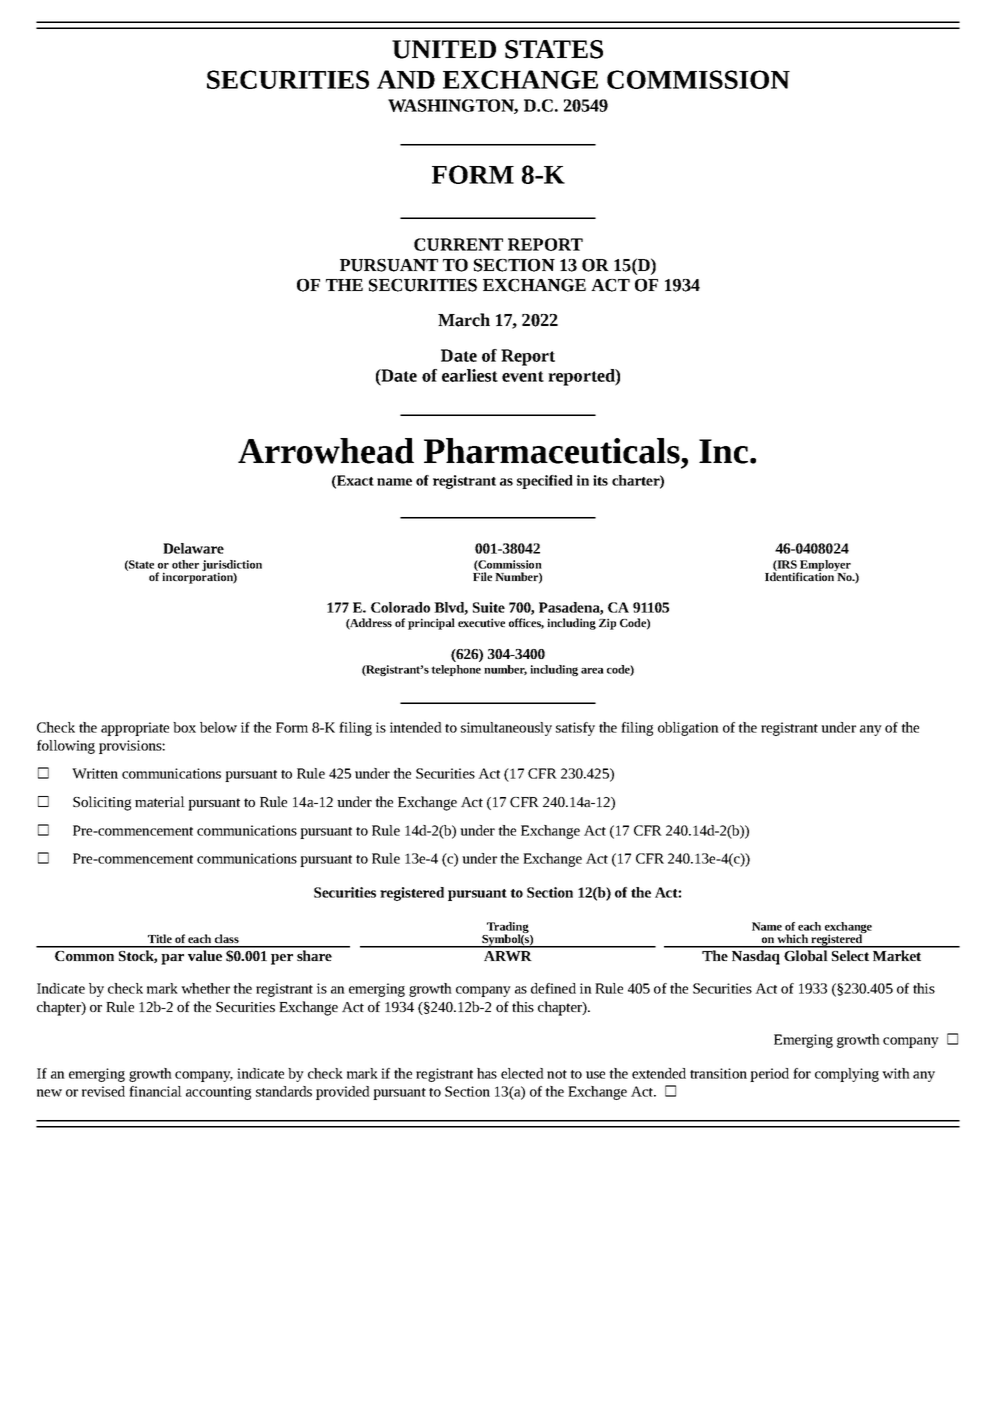  I want to click on File, so click(482, 575).
